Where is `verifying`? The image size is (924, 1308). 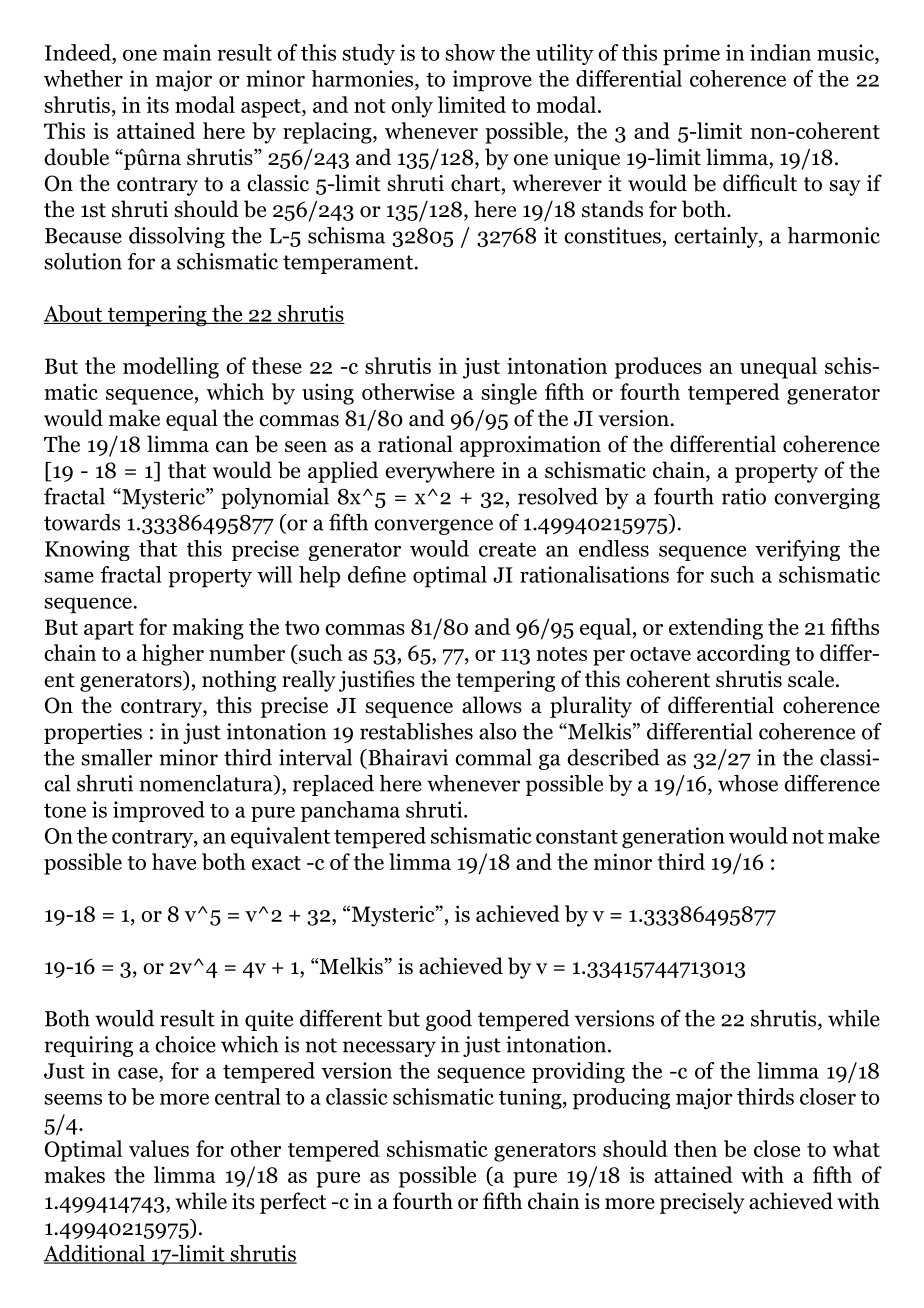 verifying is located at coordinates (797, 550).
